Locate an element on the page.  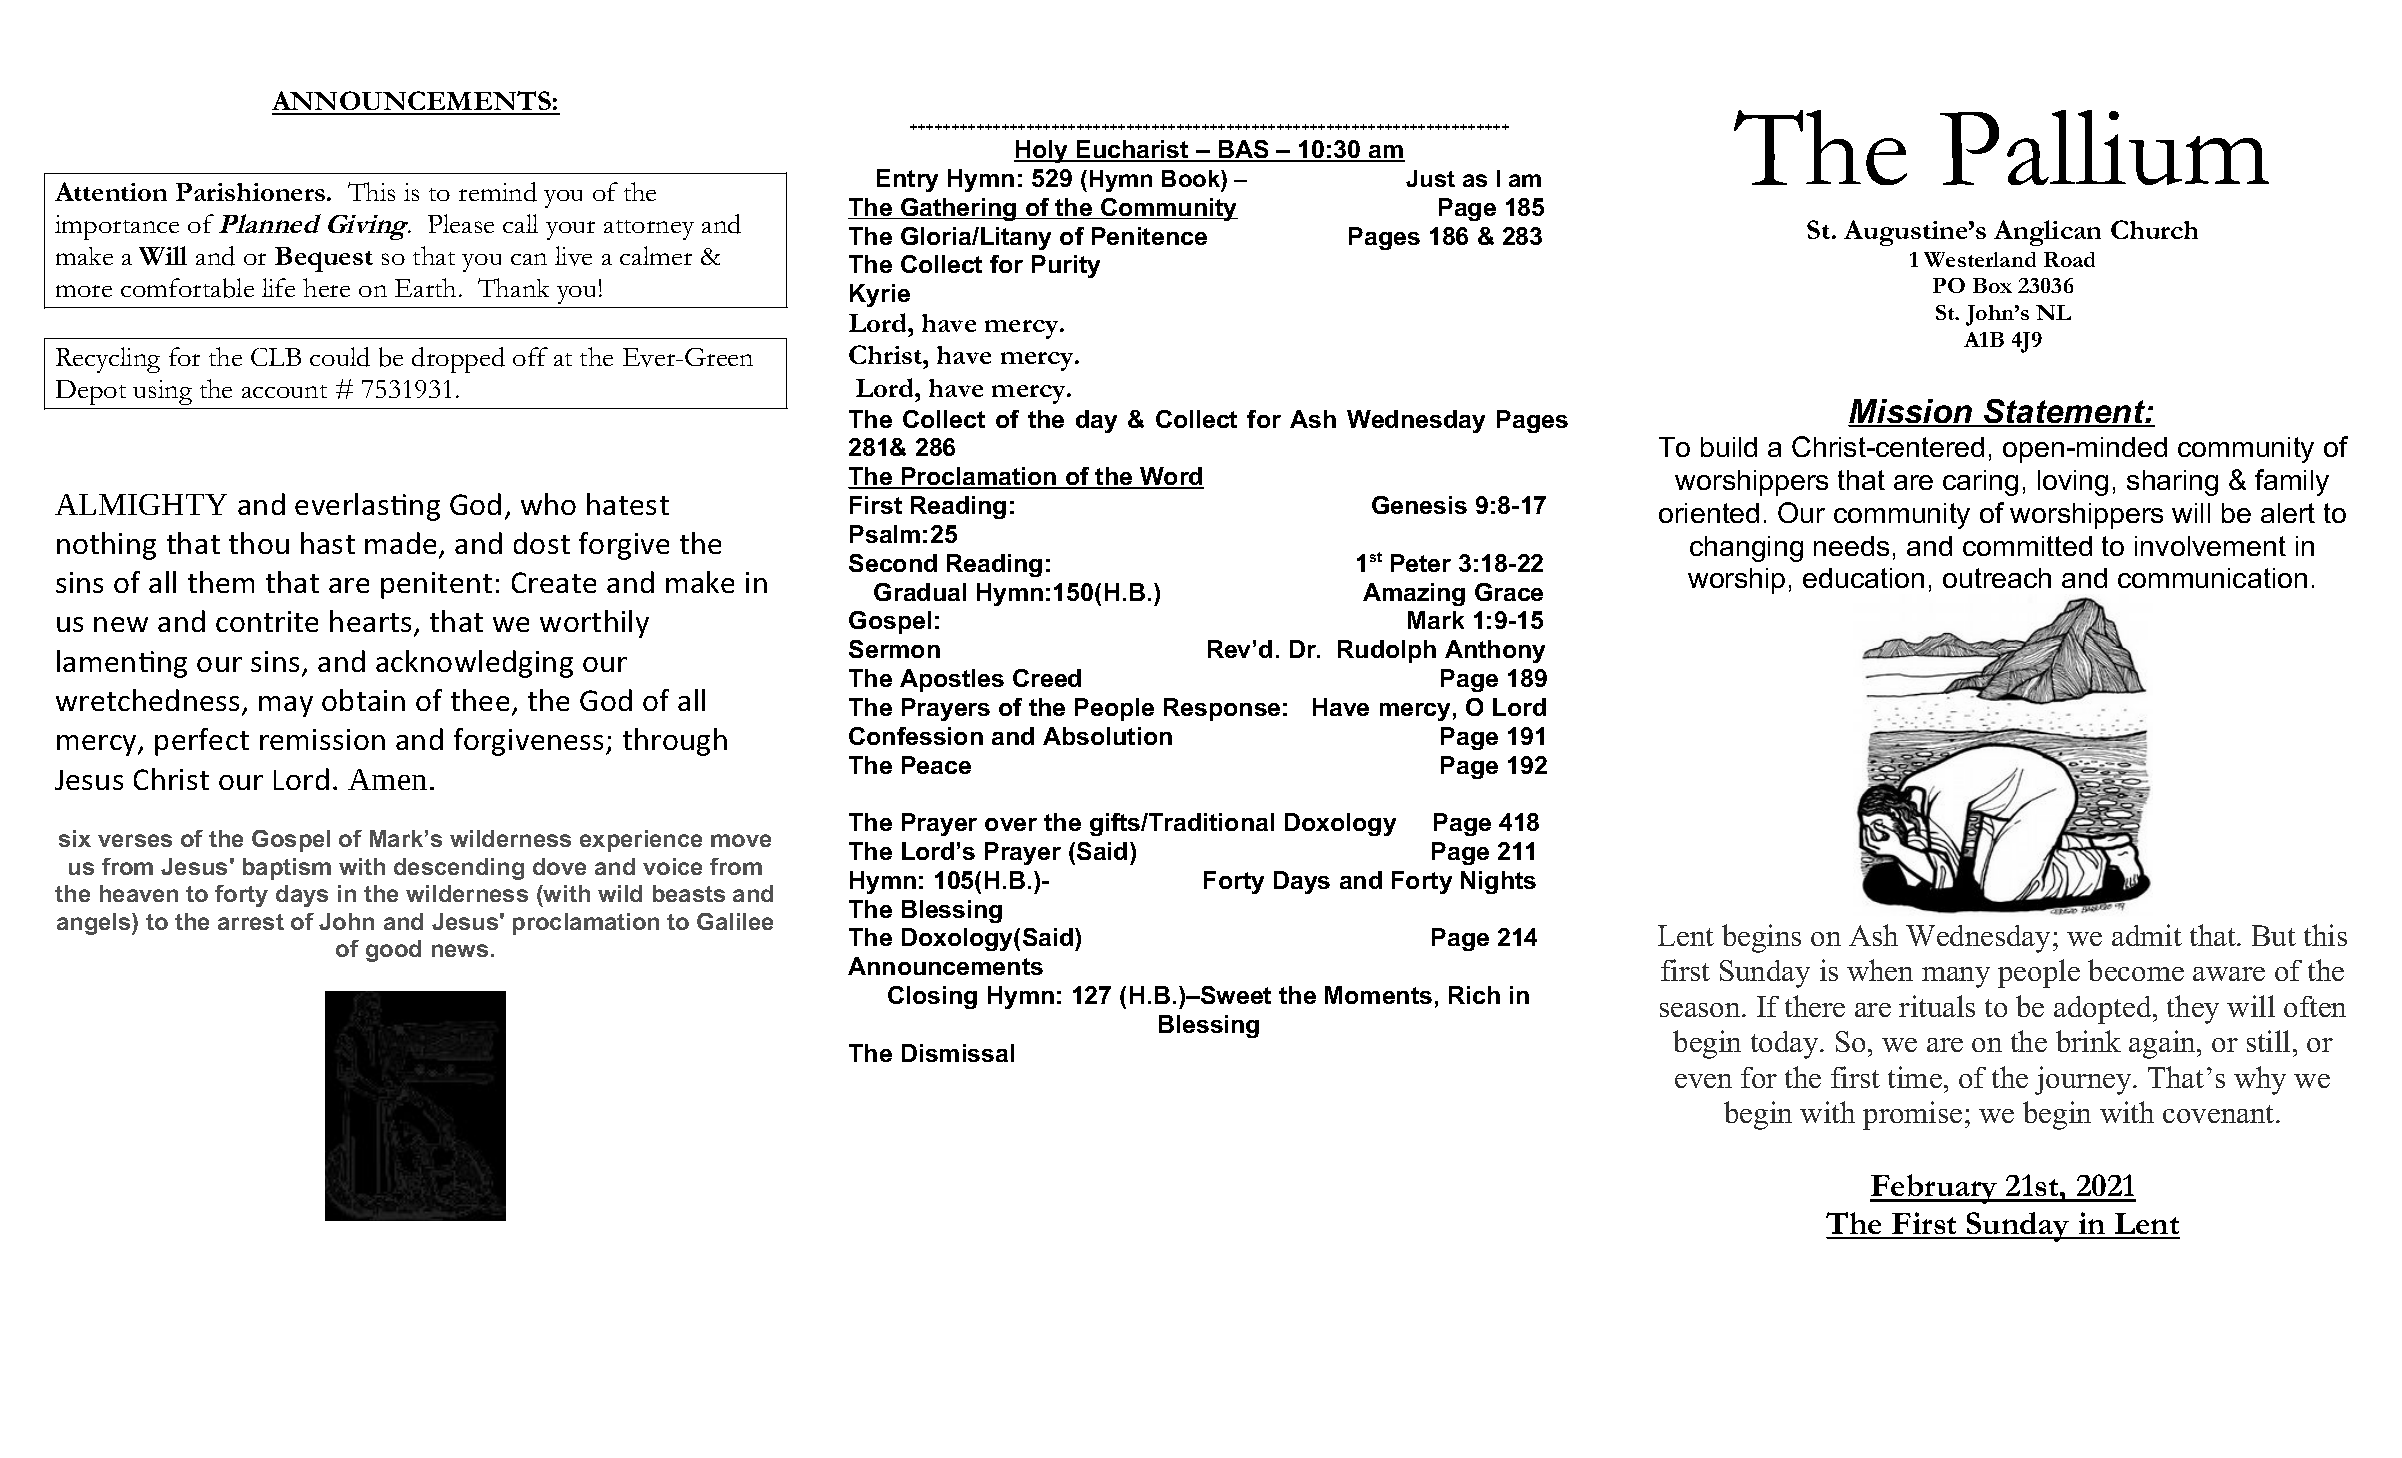
over is located at coordinates (1011, 824).
